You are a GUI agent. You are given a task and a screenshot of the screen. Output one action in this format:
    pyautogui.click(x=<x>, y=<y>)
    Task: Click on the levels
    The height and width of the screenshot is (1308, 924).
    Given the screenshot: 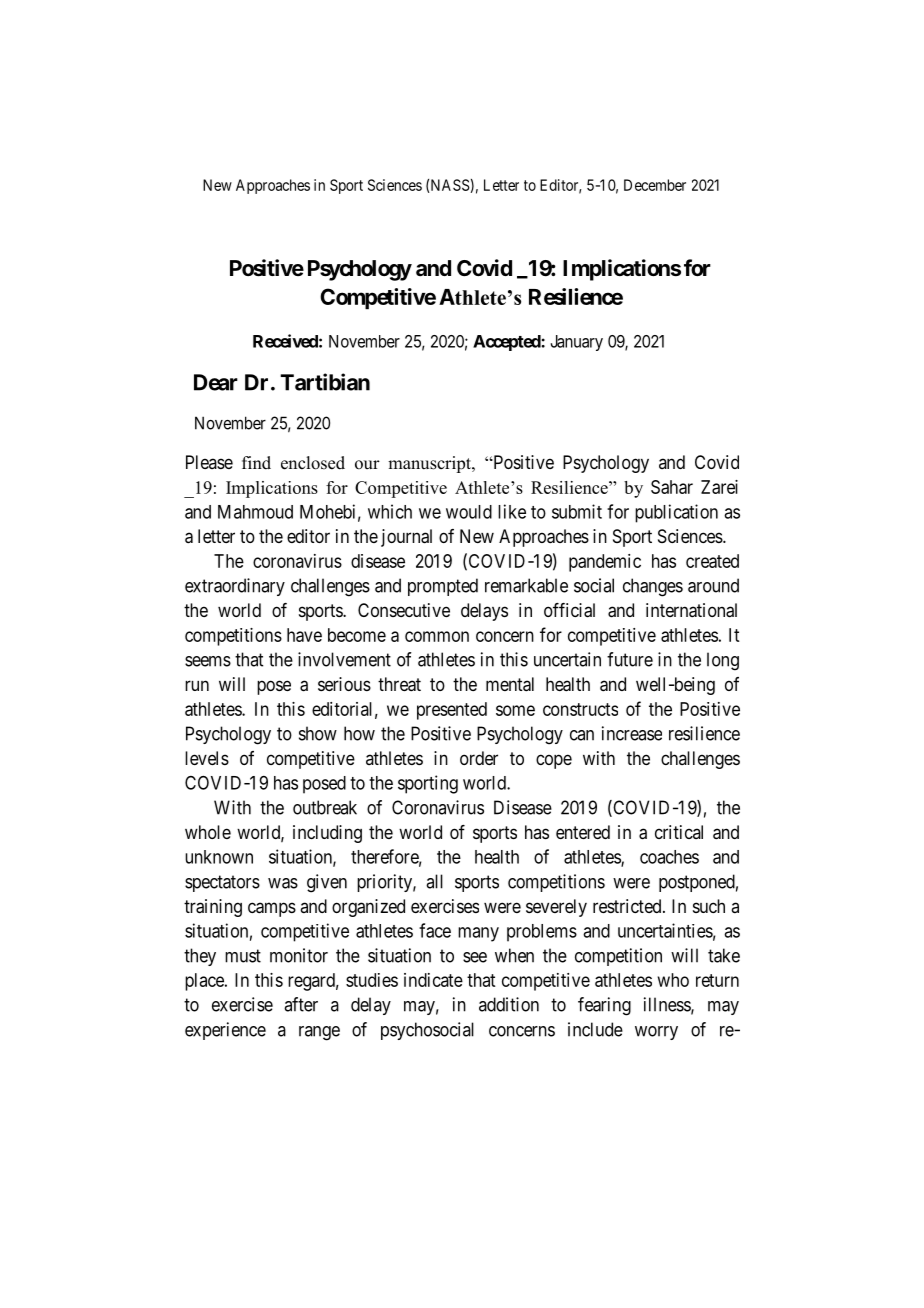 What is the action you would take?
    pyautogui.click(x=207, y=758)
